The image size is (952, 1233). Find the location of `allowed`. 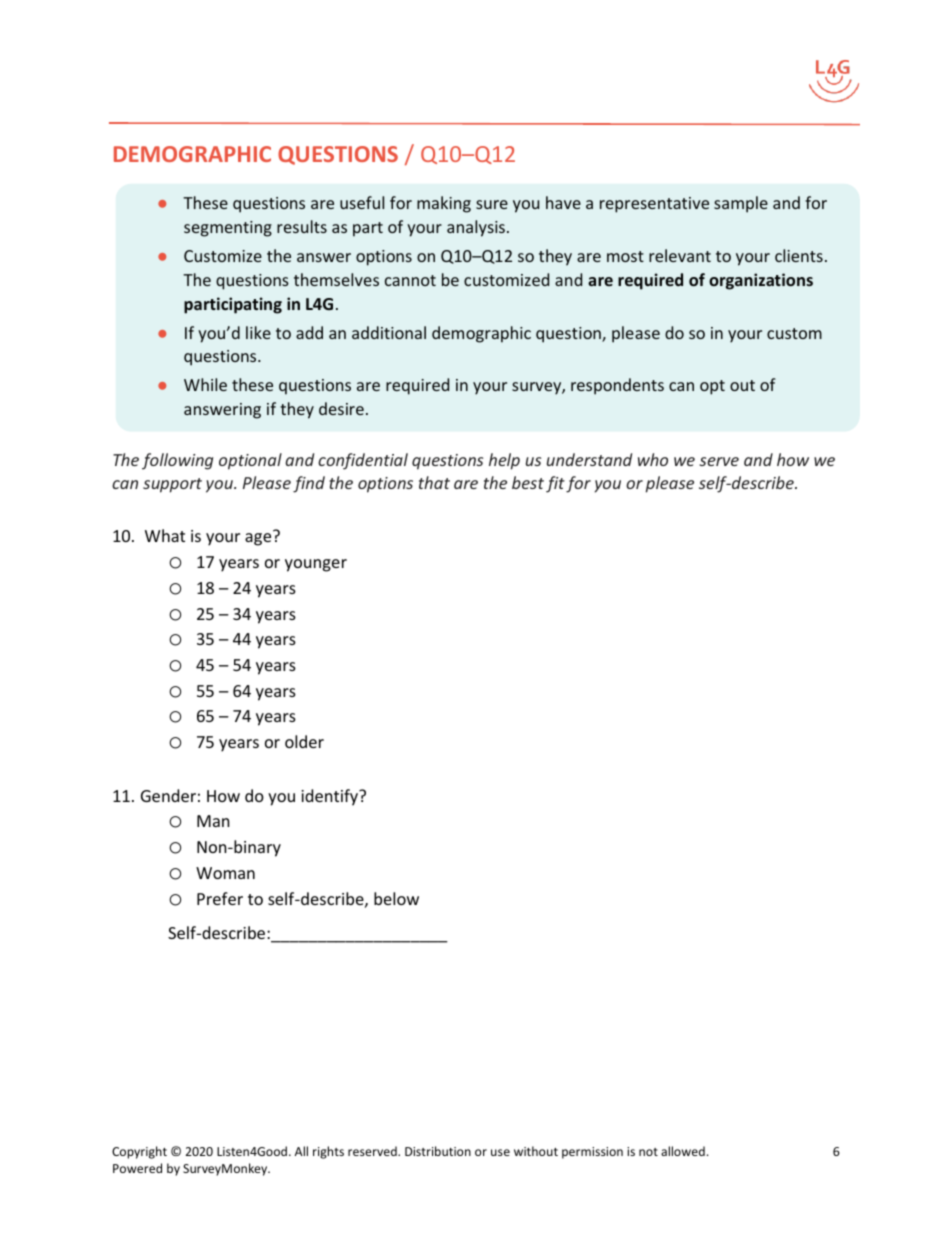

allowed is located at coordinates (683, 1151).
